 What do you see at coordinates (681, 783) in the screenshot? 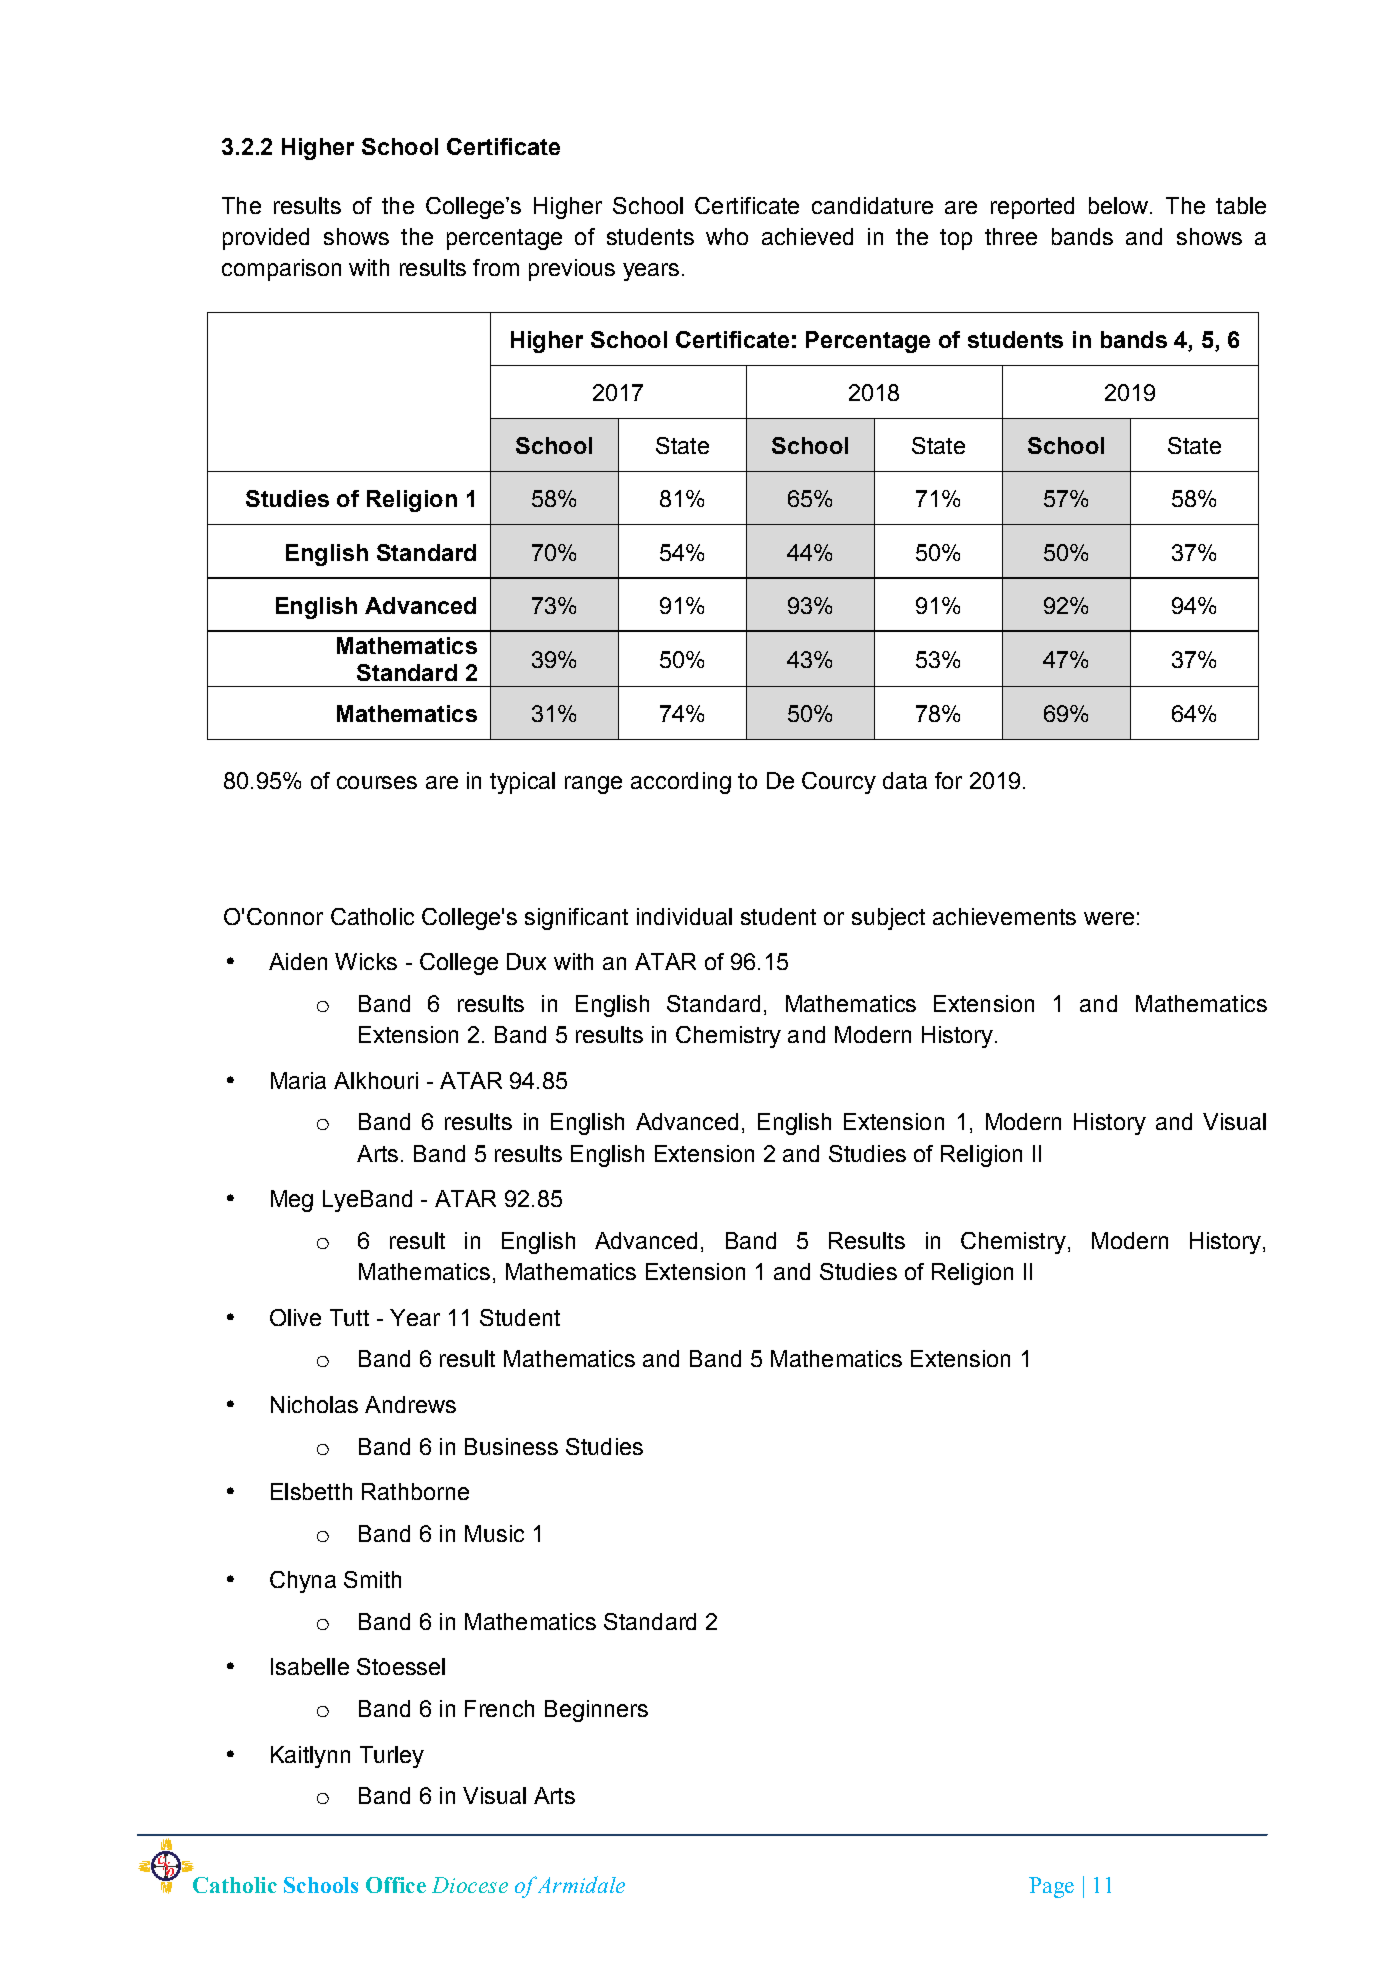
I see `according` at bounding box center [681, 783].
